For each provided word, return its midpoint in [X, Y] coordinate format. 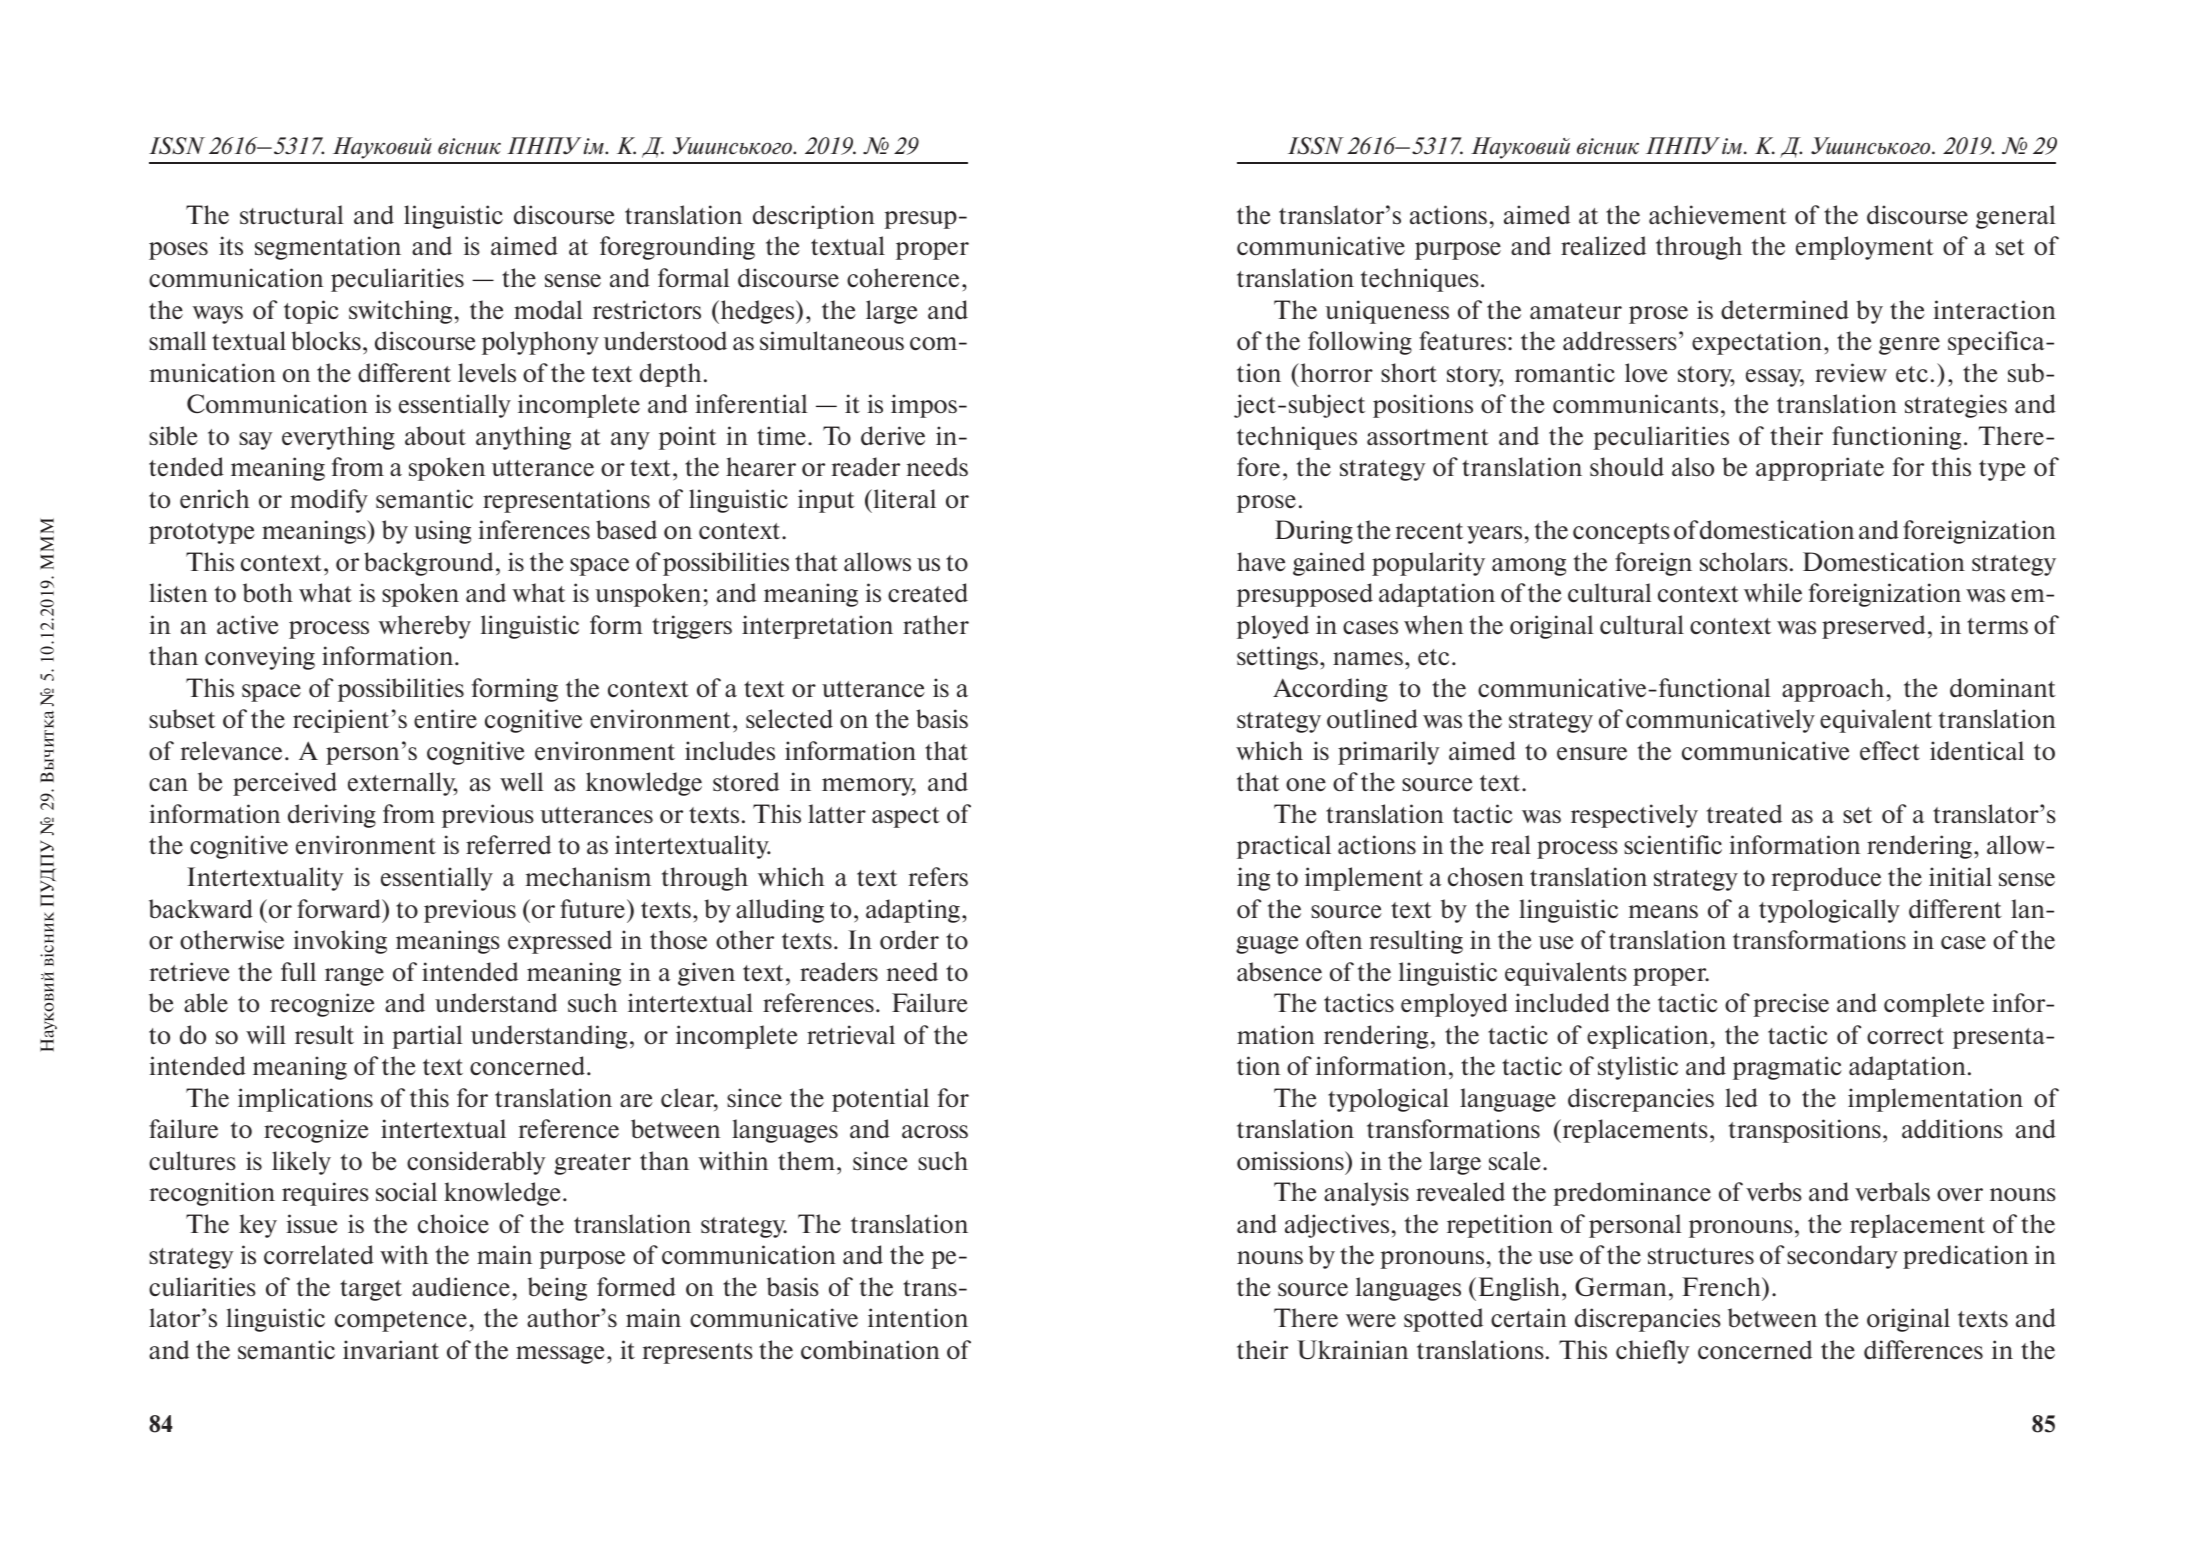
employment [1865, 248]
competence [401, 1321]
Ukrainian [1353, 1350]
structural [292, 214]
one [1306, 784]
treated [1744, 813]
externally [402, 784]
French [1722, 1286]
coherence [903, 277]
